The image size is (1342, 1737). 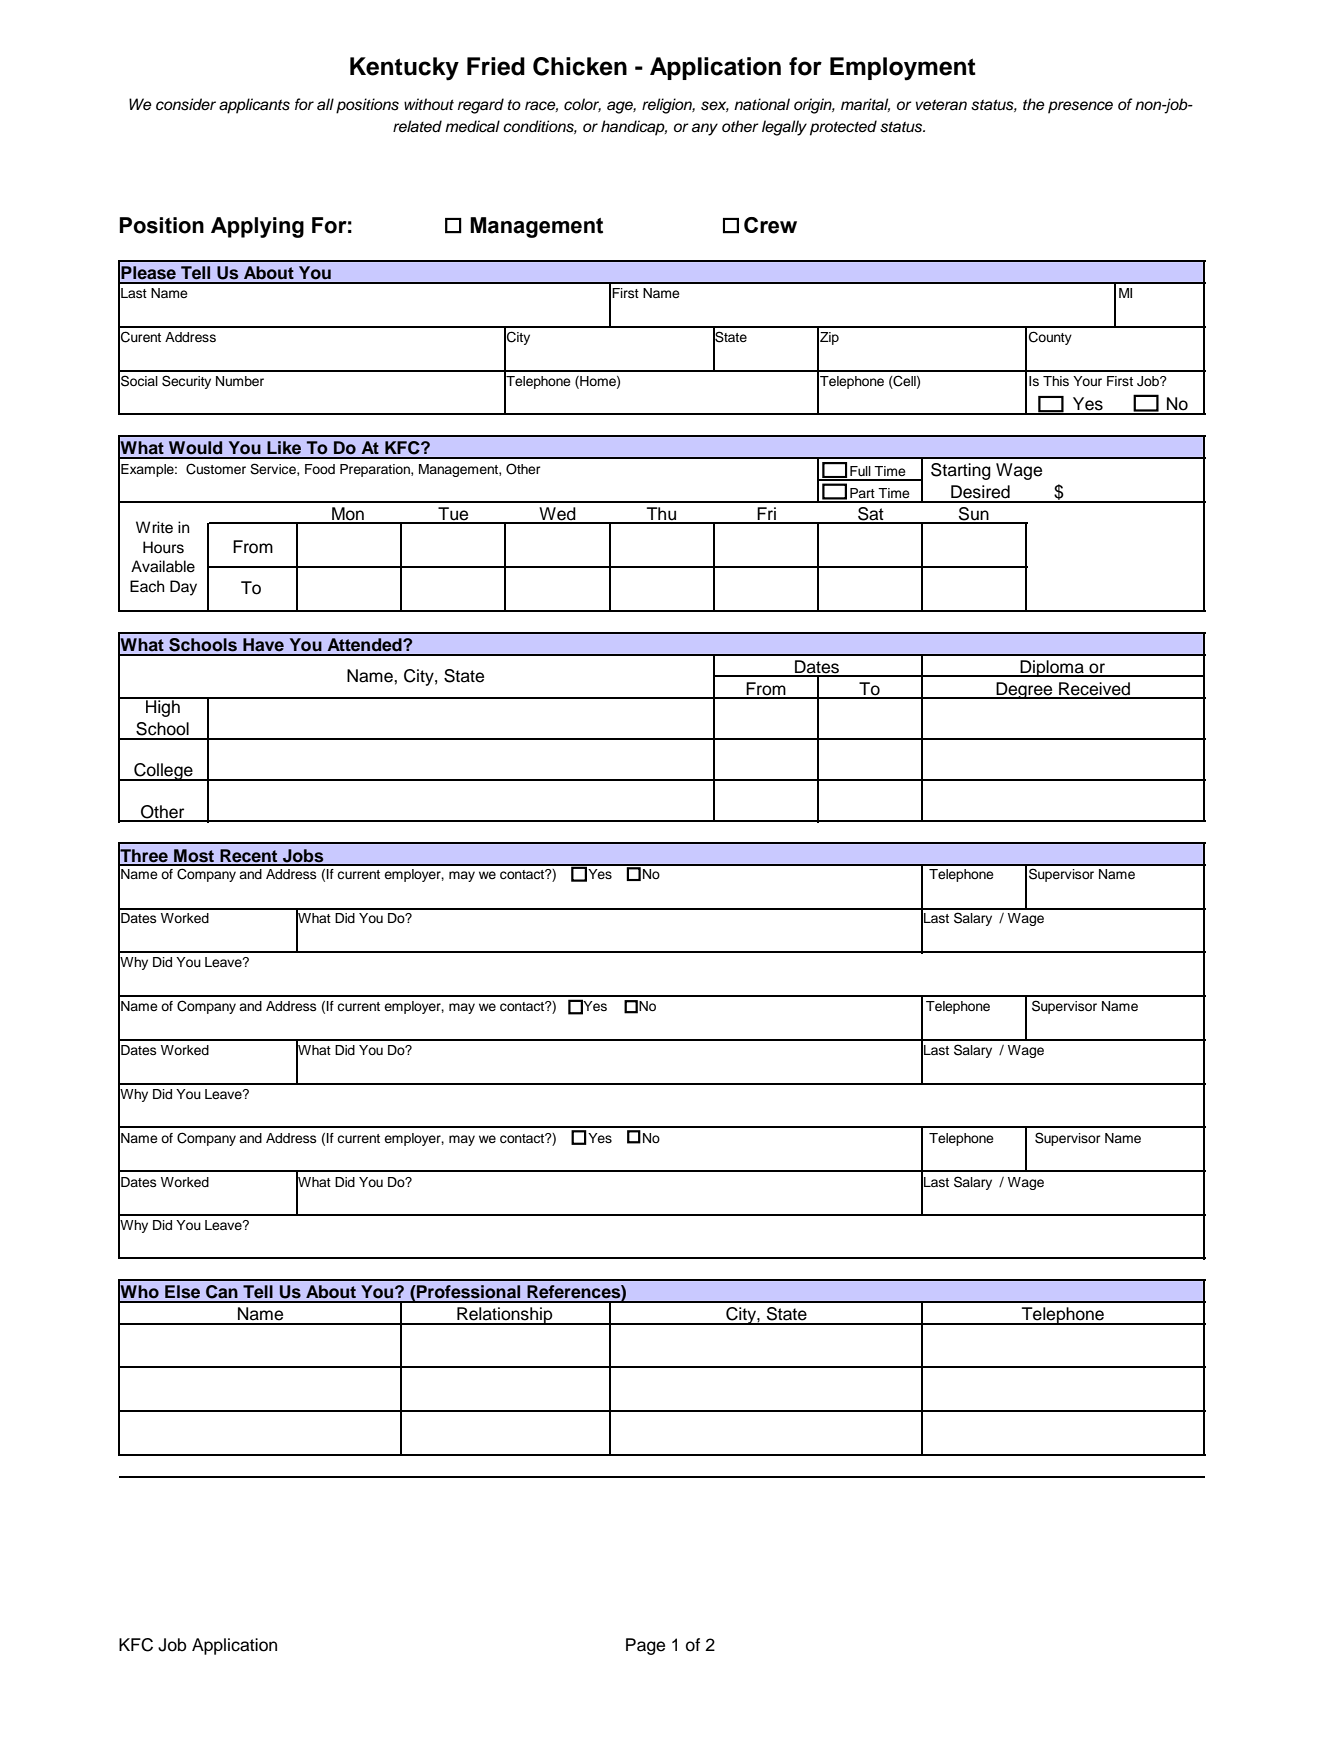 I want to click on Most, so click(x=194, y=857).
